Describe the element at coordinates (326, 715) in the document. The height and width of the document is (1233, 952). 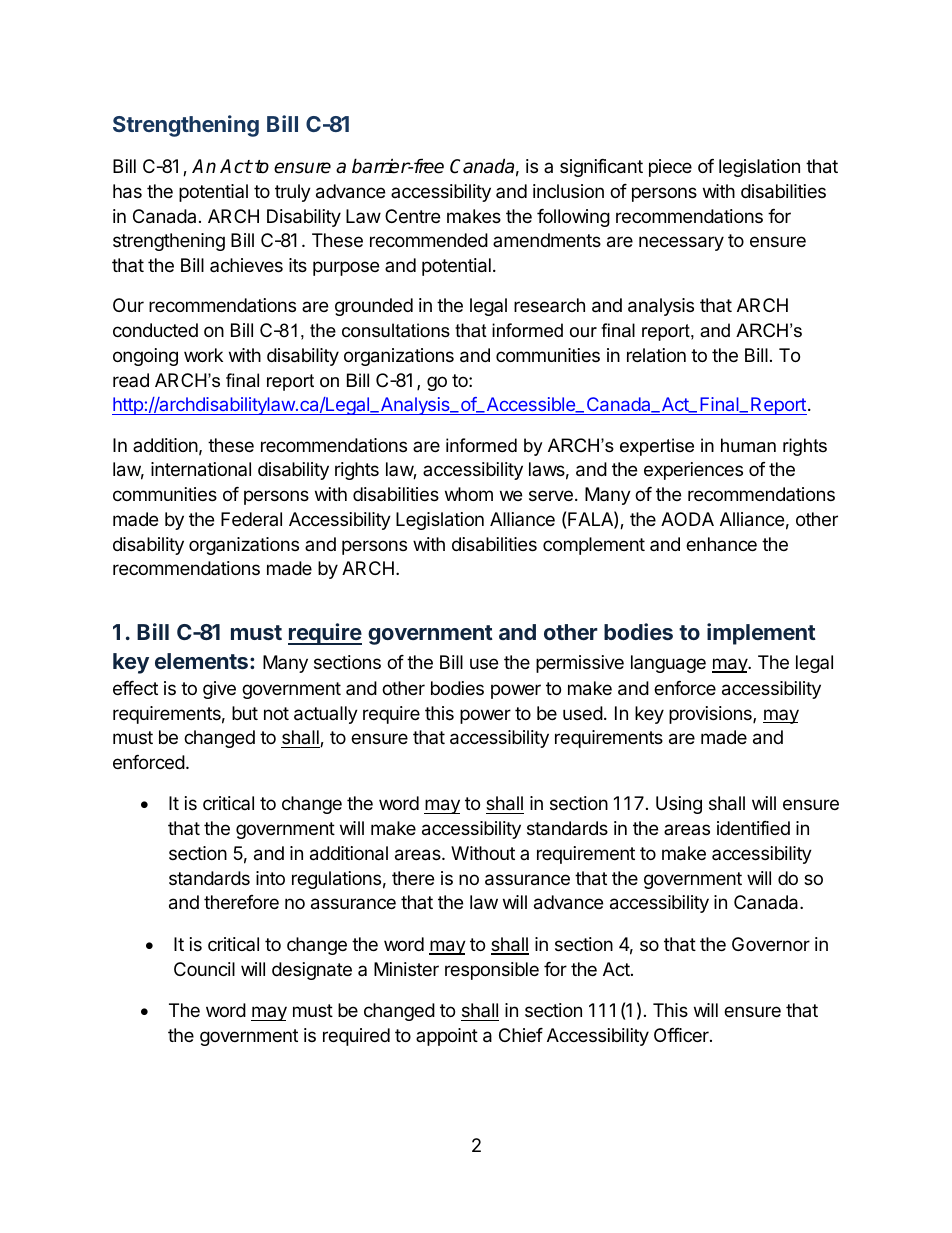
I see `actually` at that location.
